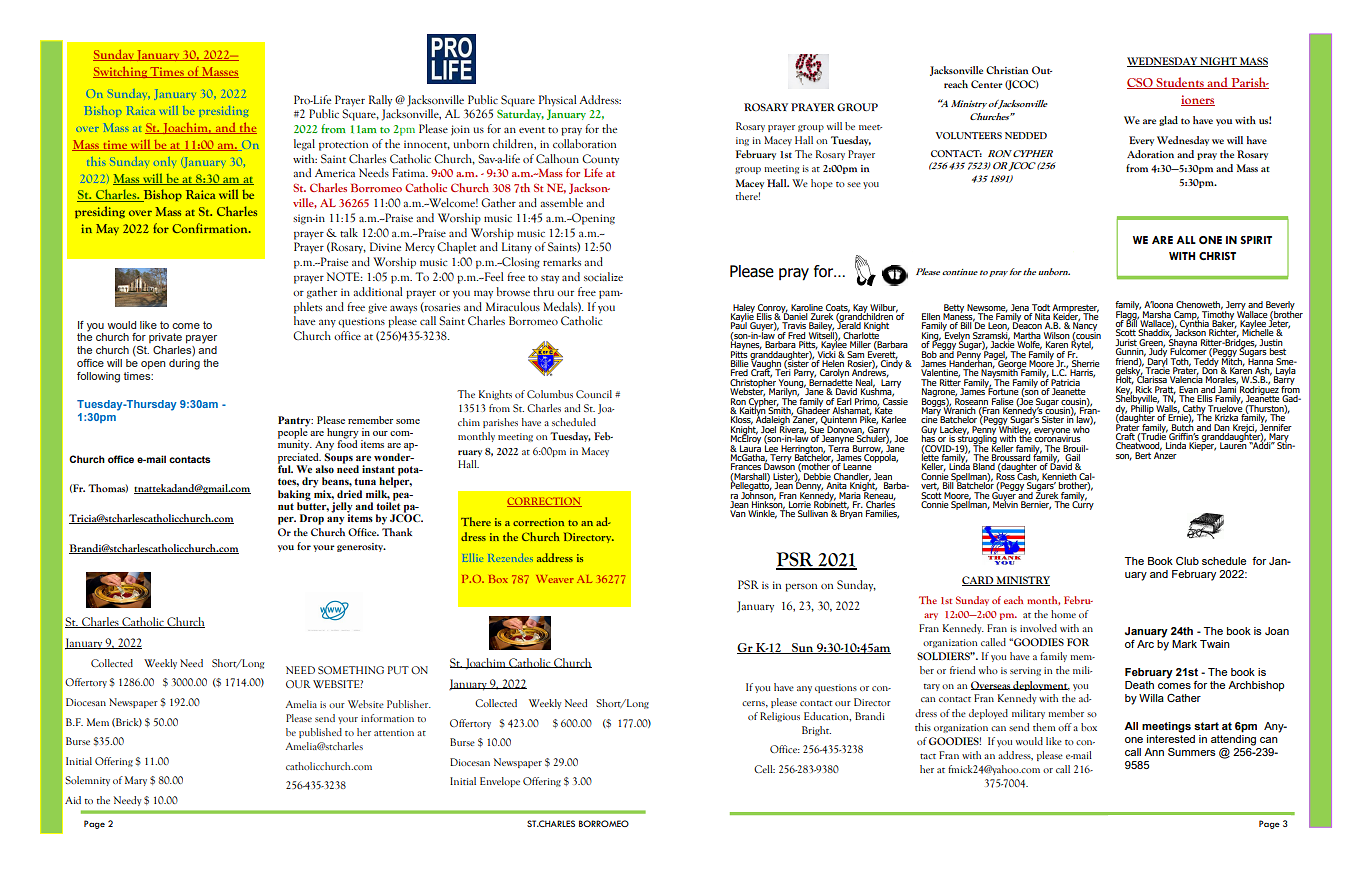 The height and width of the image is (887, 1372). What do you see at coordinates (543, 291) in the image?
I see `thru` at bounding box center [543, 291].
